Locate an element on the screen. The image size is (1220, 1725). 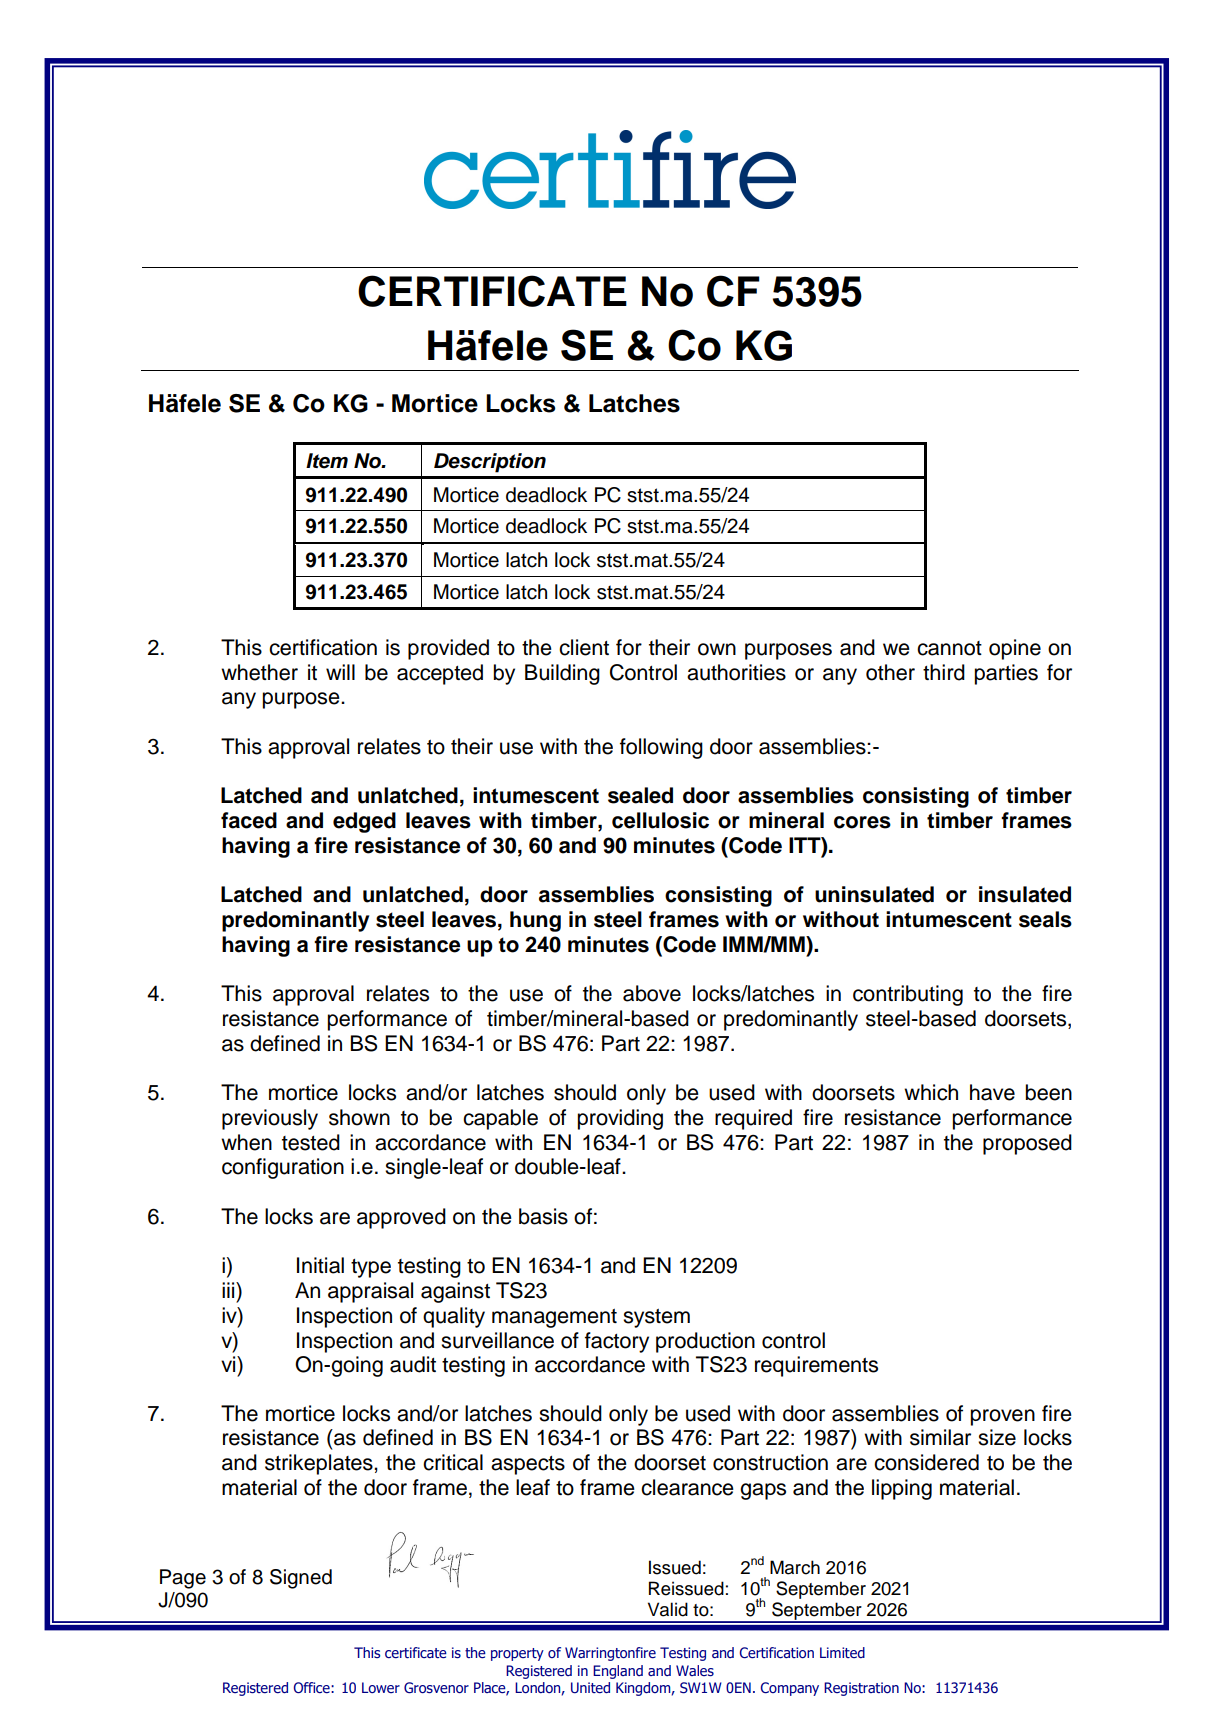
Description is located at coordinates (490, 463).
